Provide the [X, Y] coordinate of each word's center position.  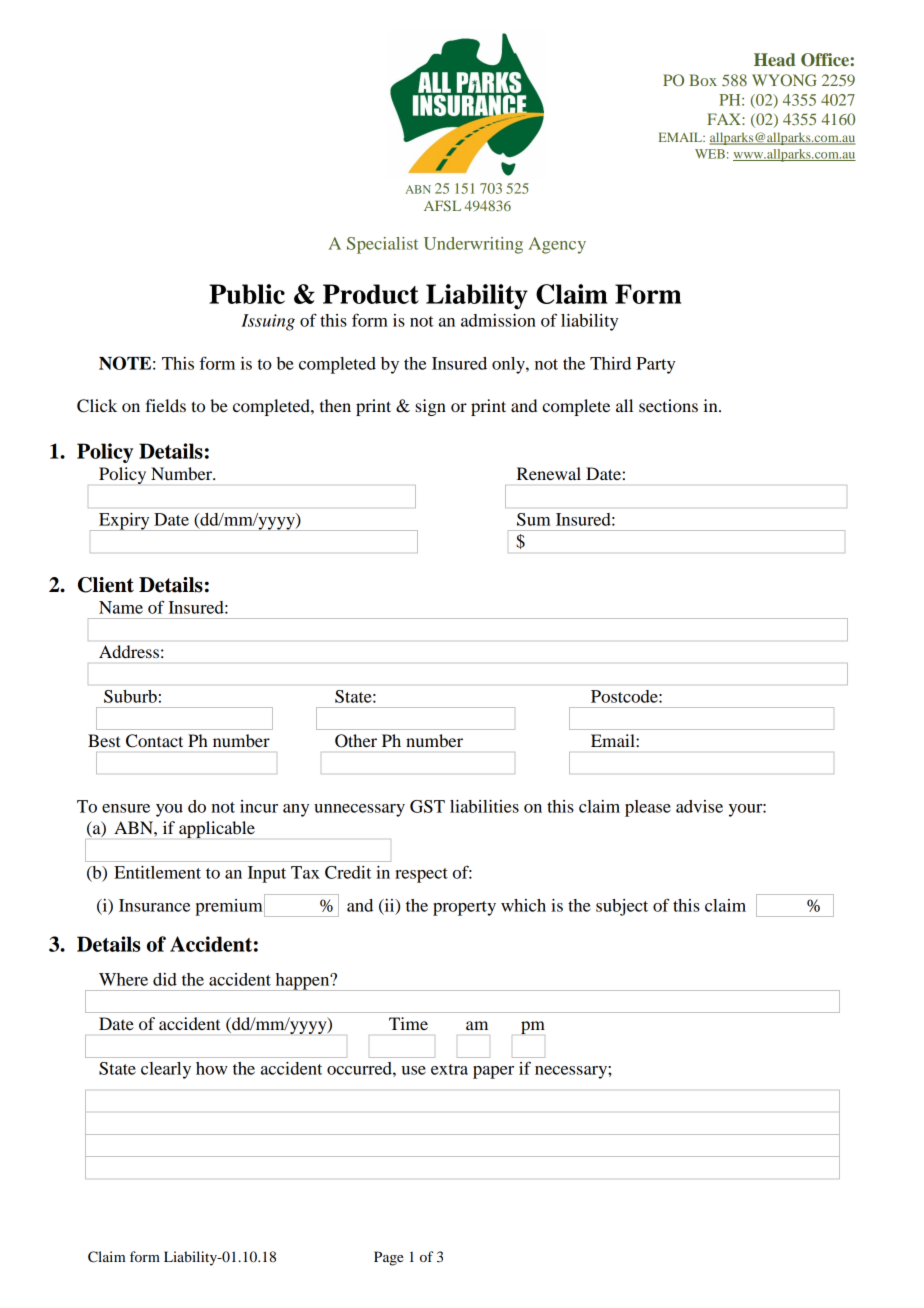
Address [129, 651]
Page [388, 1258]
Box [703, 80]
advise [699, 806]
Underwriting [473, 245]
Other [356, 741]
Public [247, 294]
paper [493, 1072]
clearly [166, 1070]
